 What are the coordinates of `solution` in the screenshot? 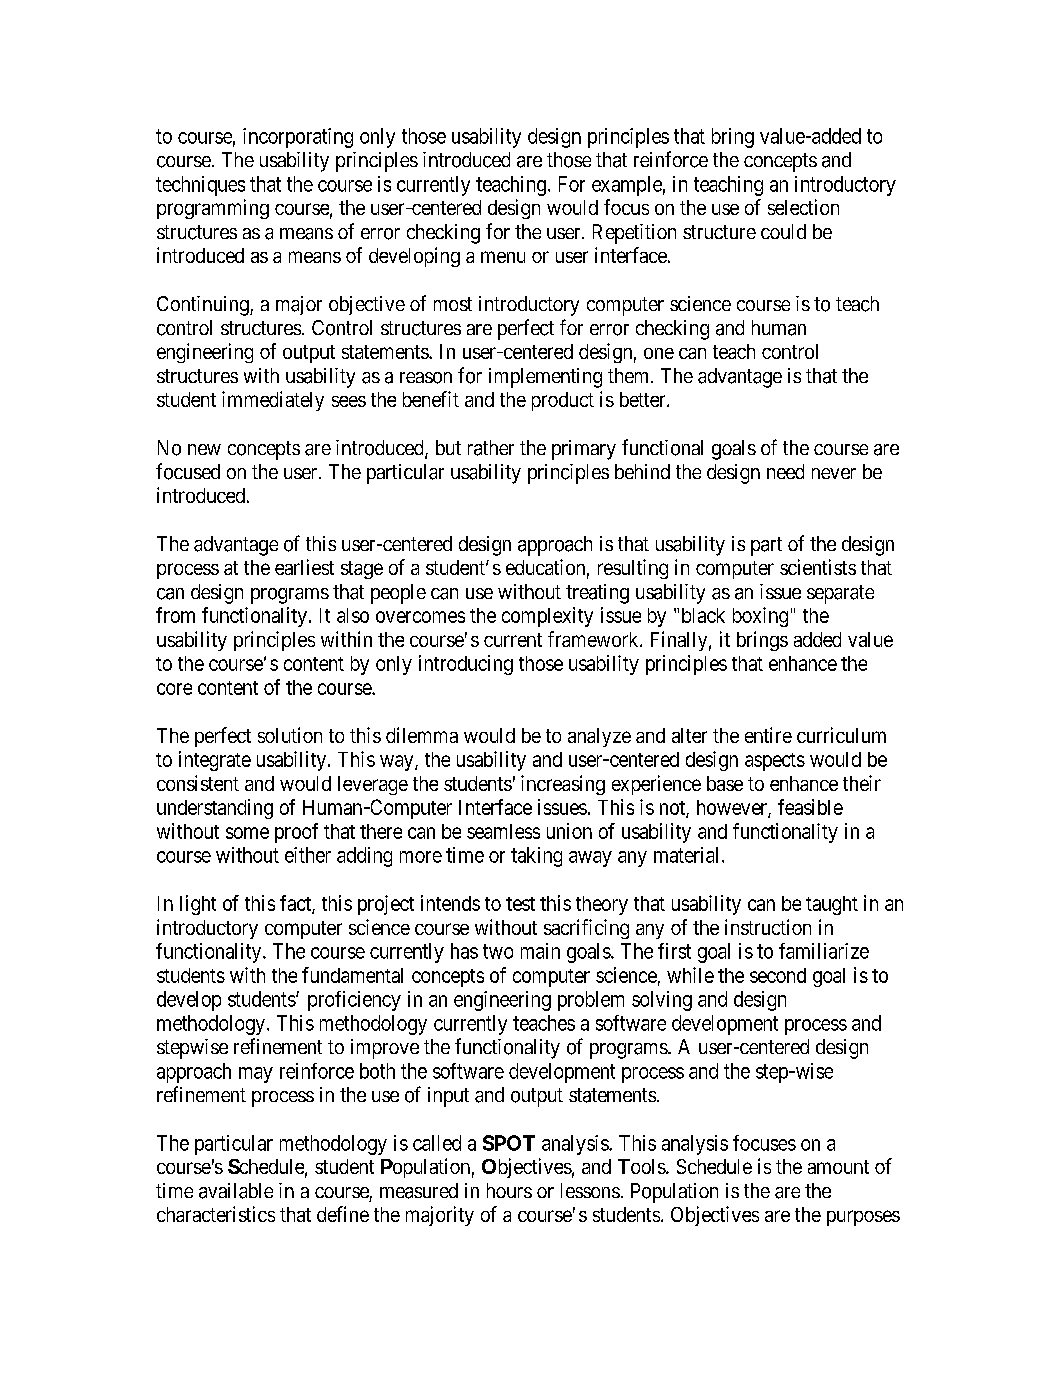 It's located at (290, 735).
